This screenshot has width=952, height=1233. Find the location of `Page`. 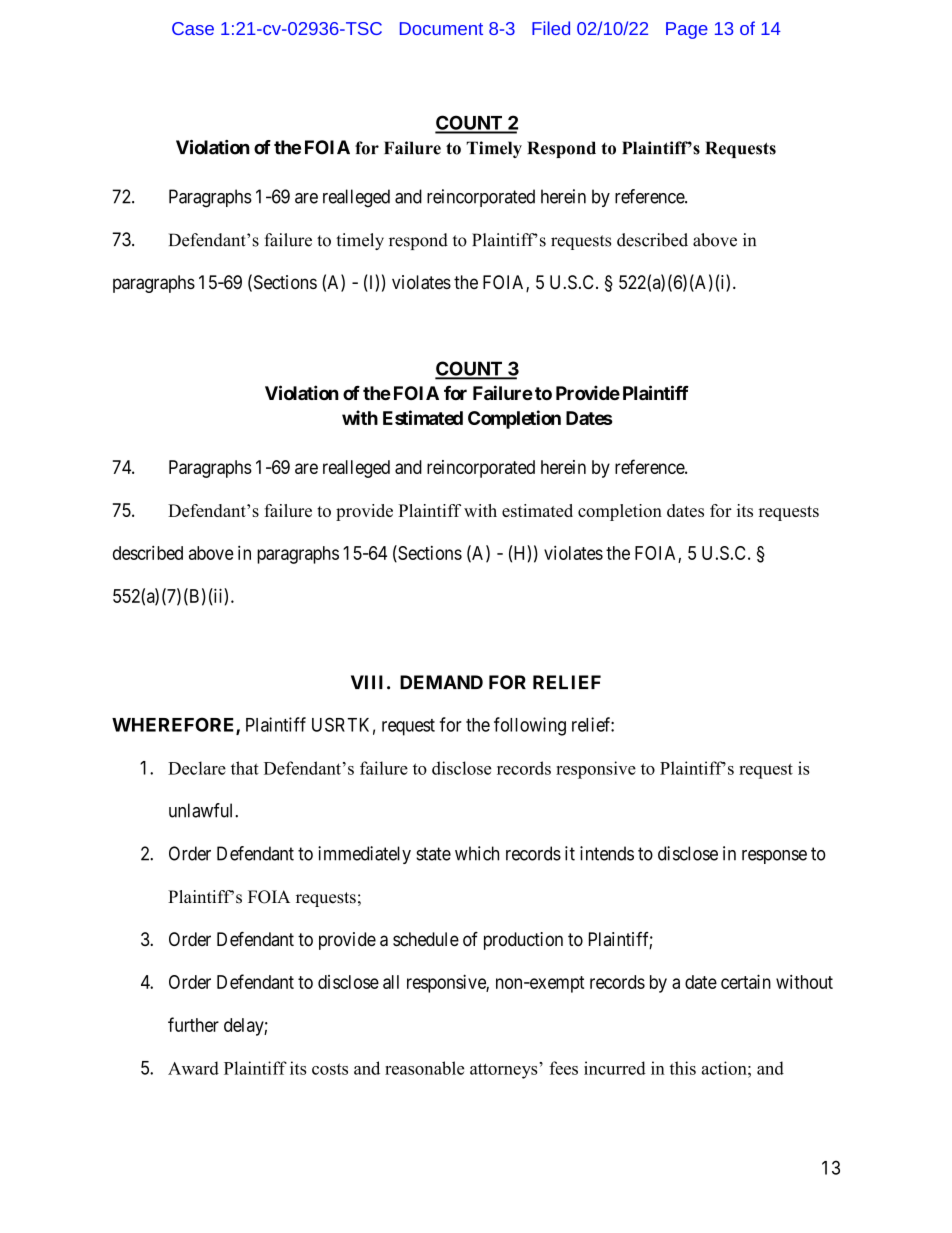

Page is located at coordinates (687, 30).
